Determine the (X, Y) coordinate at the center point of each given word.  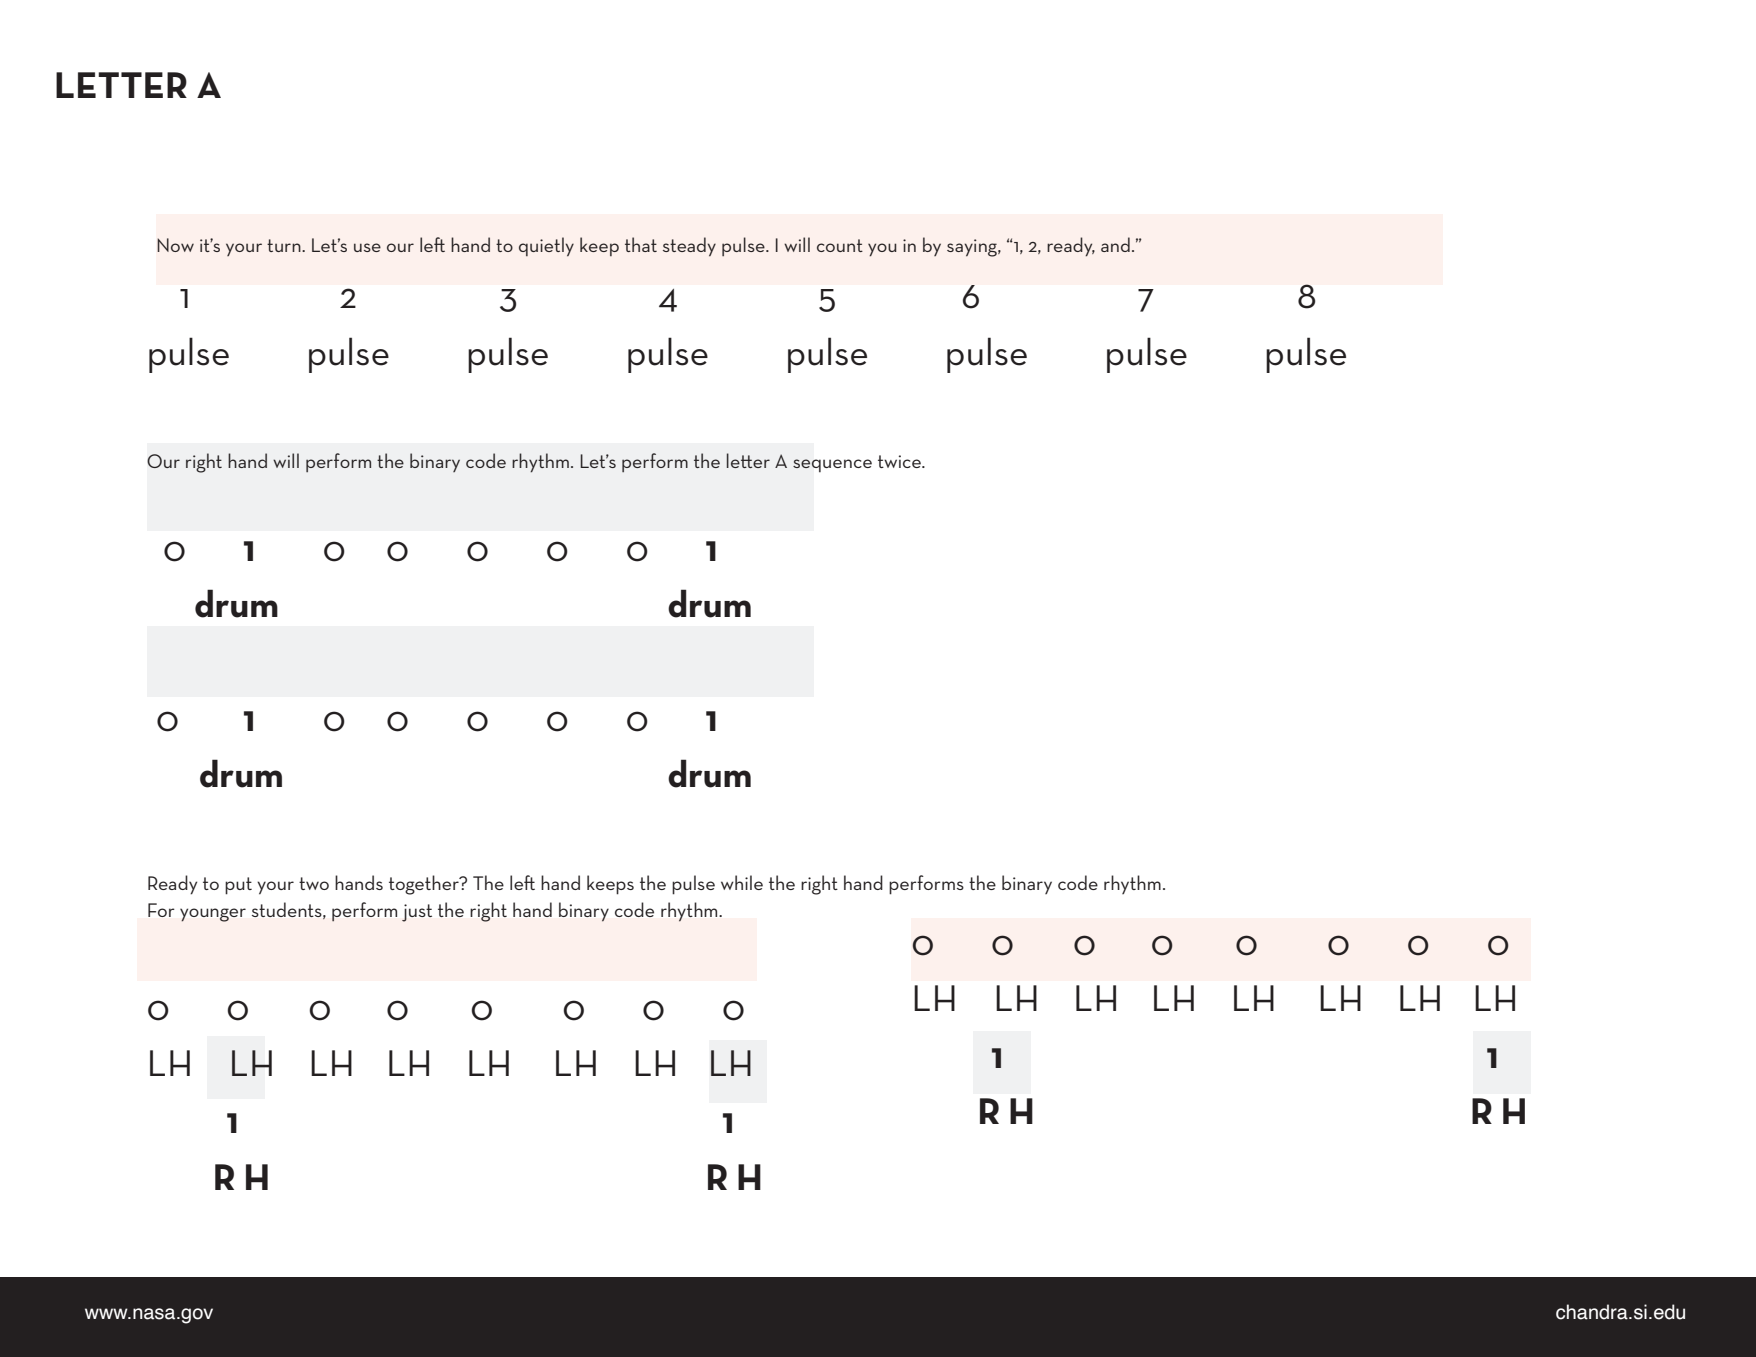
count (840, 245)
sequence (832, 465)
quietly (546, 247)
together (425, 885)
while (742, 882)
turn (285, 245)
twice (900, 461)
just (417, 913)
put (238, 886)
